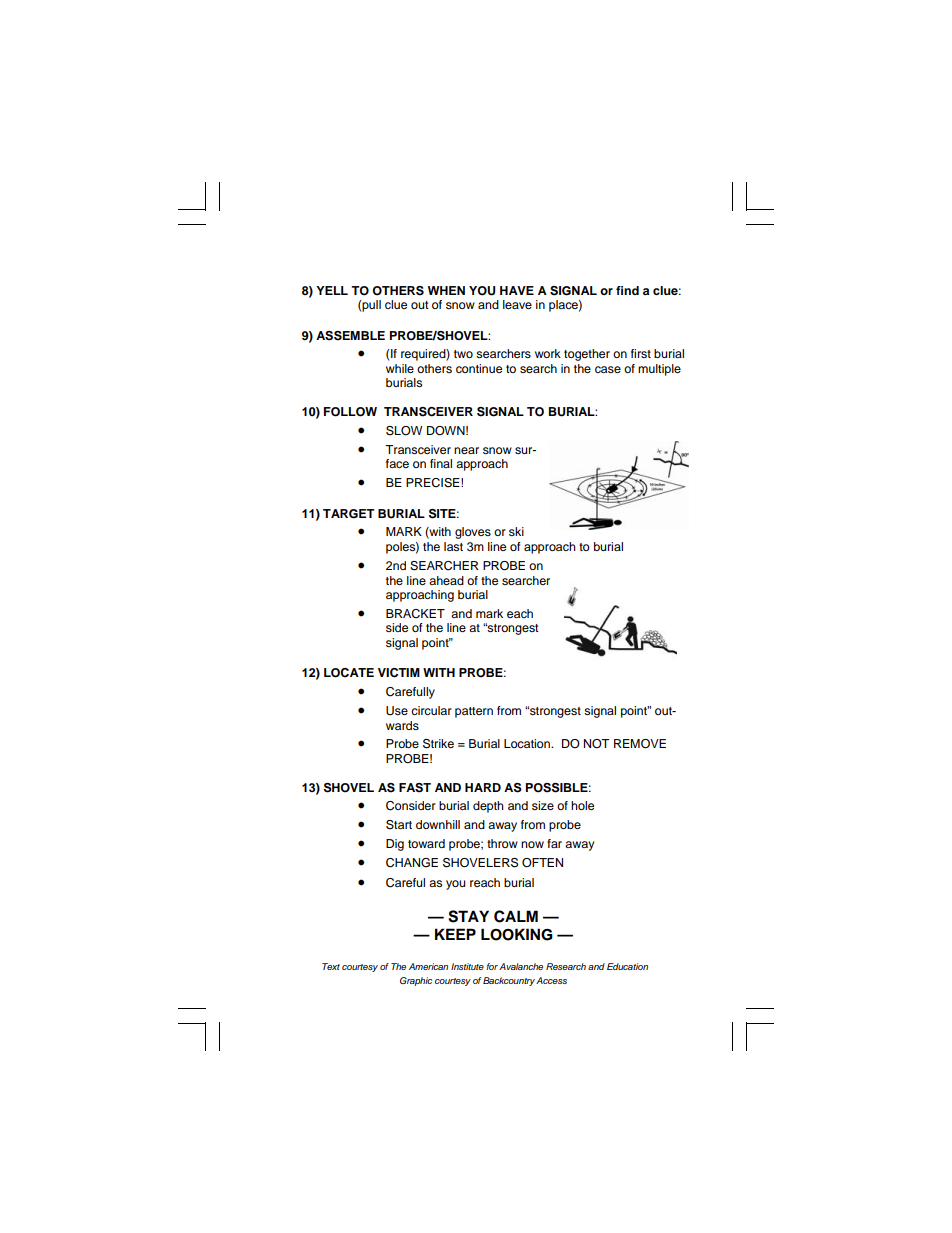 Image resolution: width=952 pixels, height=1233 pixels. I want to click on Access, so click(551, 980).
